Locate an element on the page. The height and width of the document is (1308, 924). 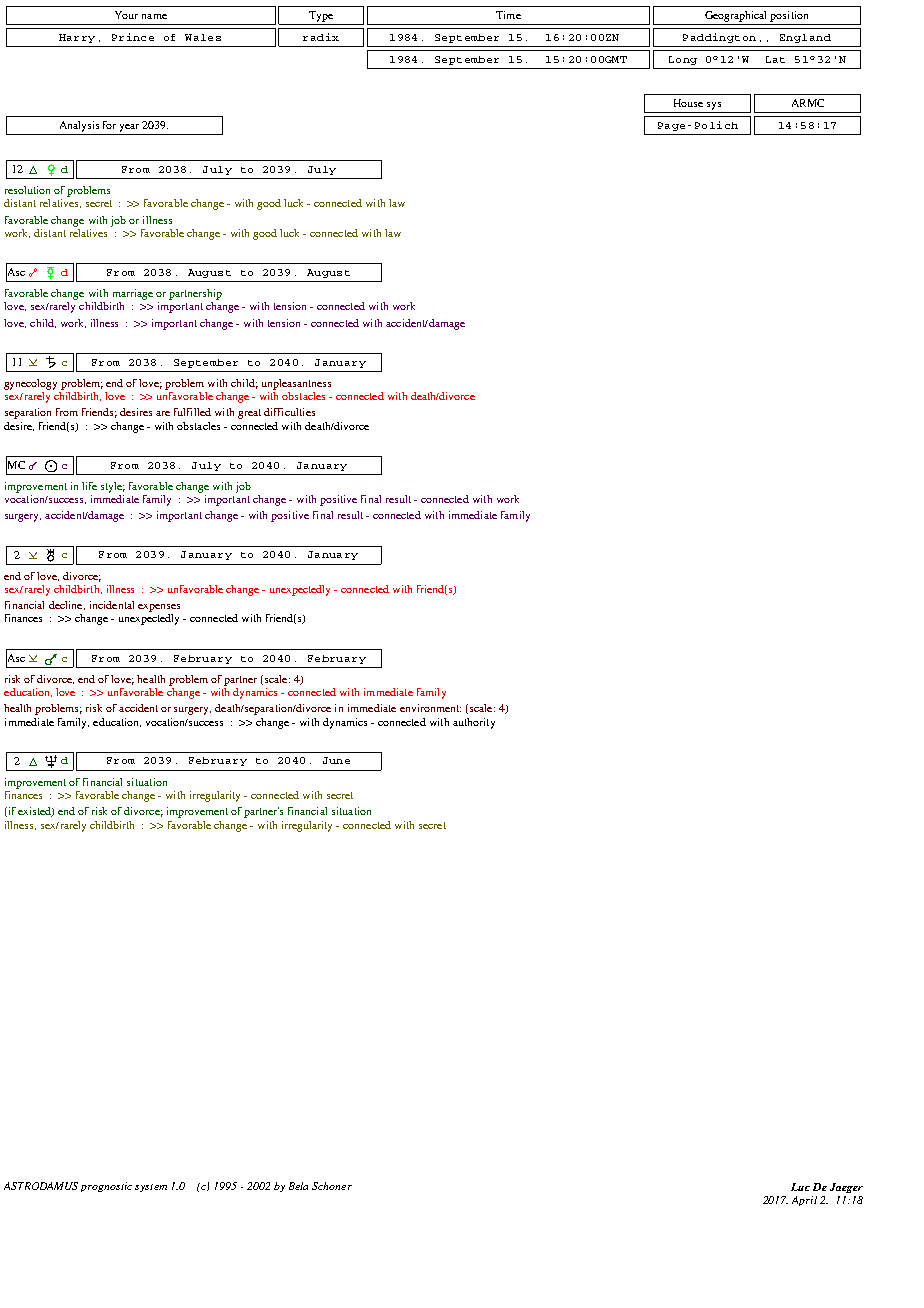
Bela is located at coordinates (298, 1186).
